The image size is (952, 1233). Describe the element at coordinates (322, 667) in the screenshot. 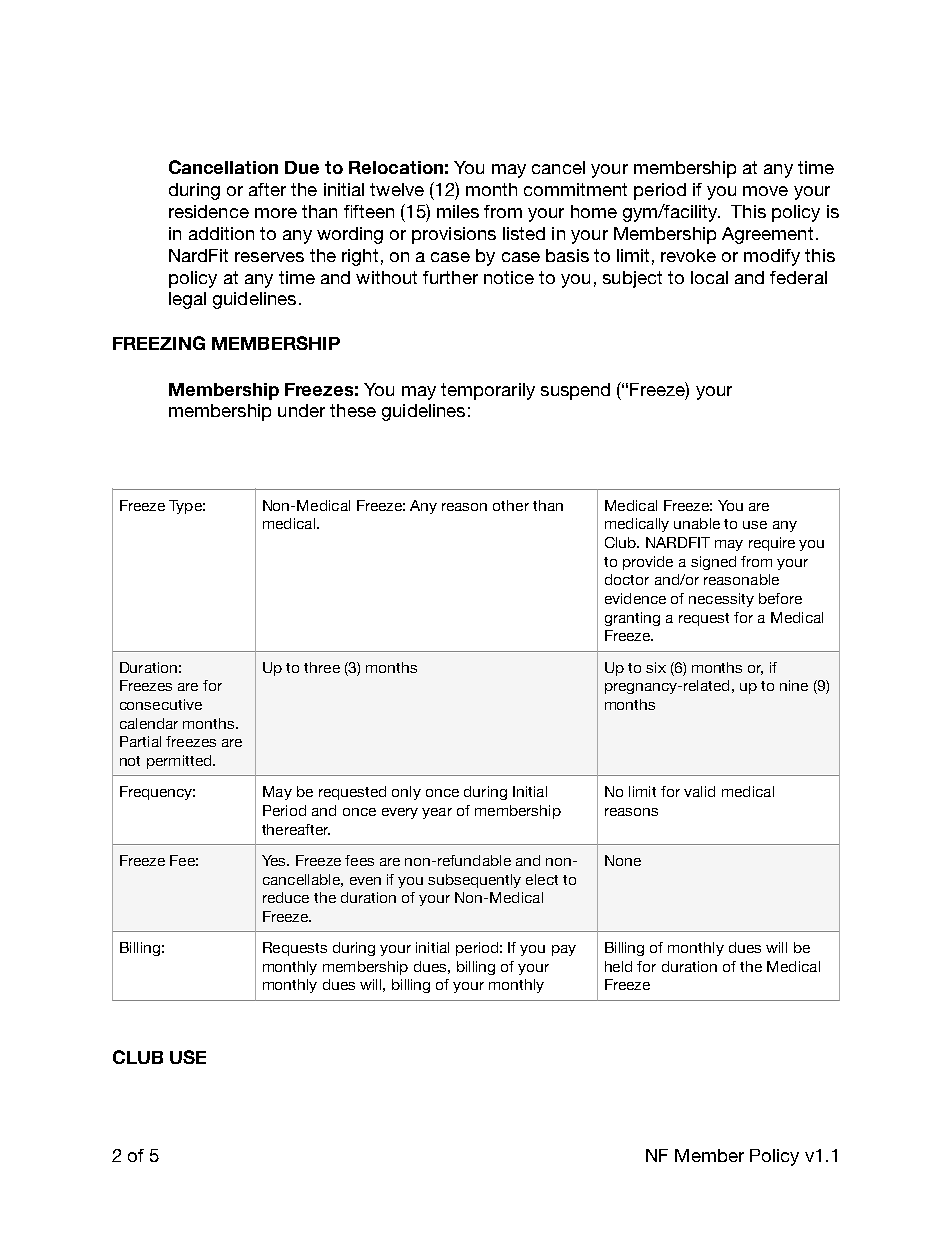

I see `three` at that location.
